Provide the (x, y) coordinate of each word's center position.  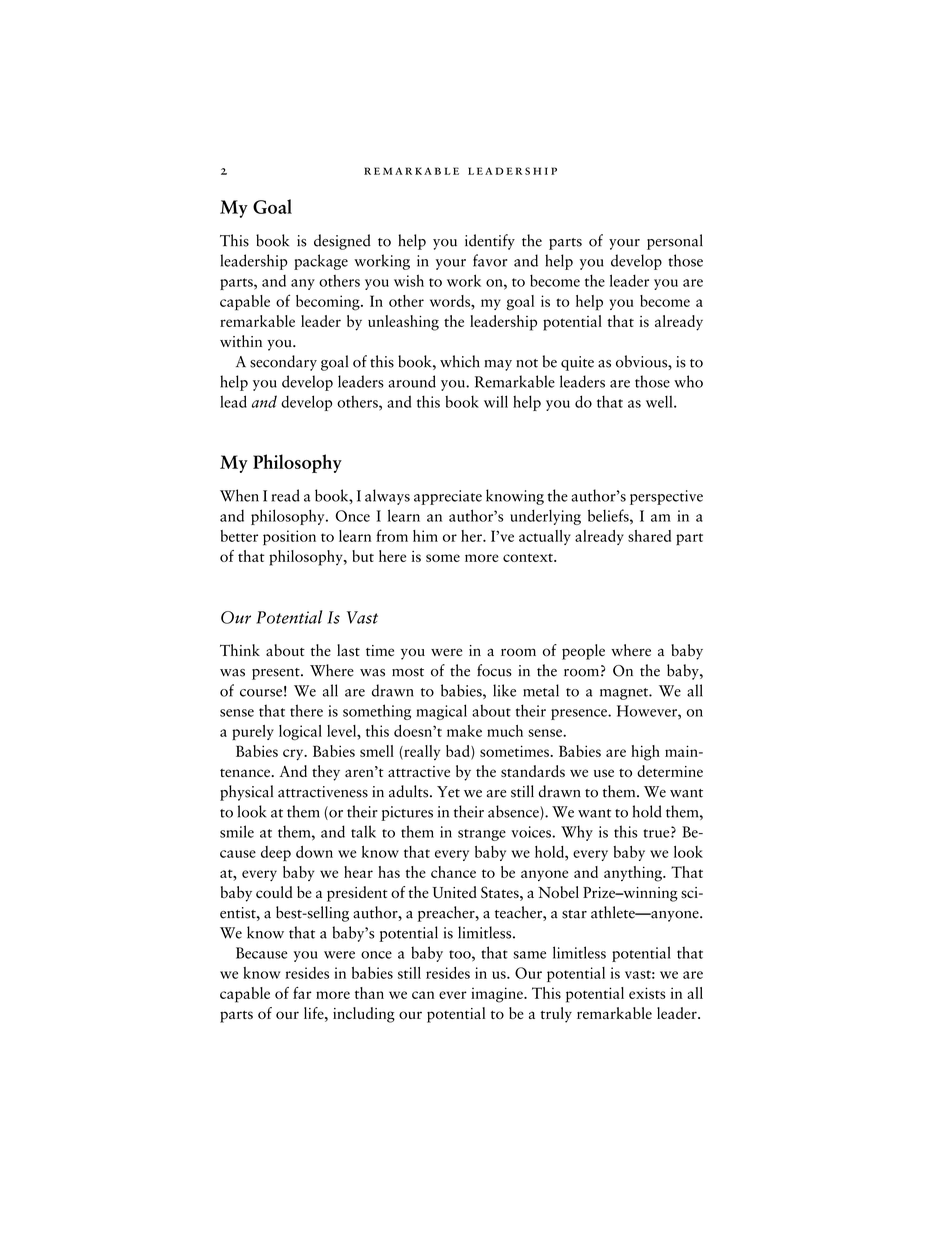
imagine (498, 995)
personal (675, 242)
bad (459, 752)
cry (294, 755)
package (321, 262)
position (289, 538)
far (302, 993)
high (645, 753)
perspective (666, 497)
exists (647, 993)
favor (490, 260)
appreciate (448, 497)
